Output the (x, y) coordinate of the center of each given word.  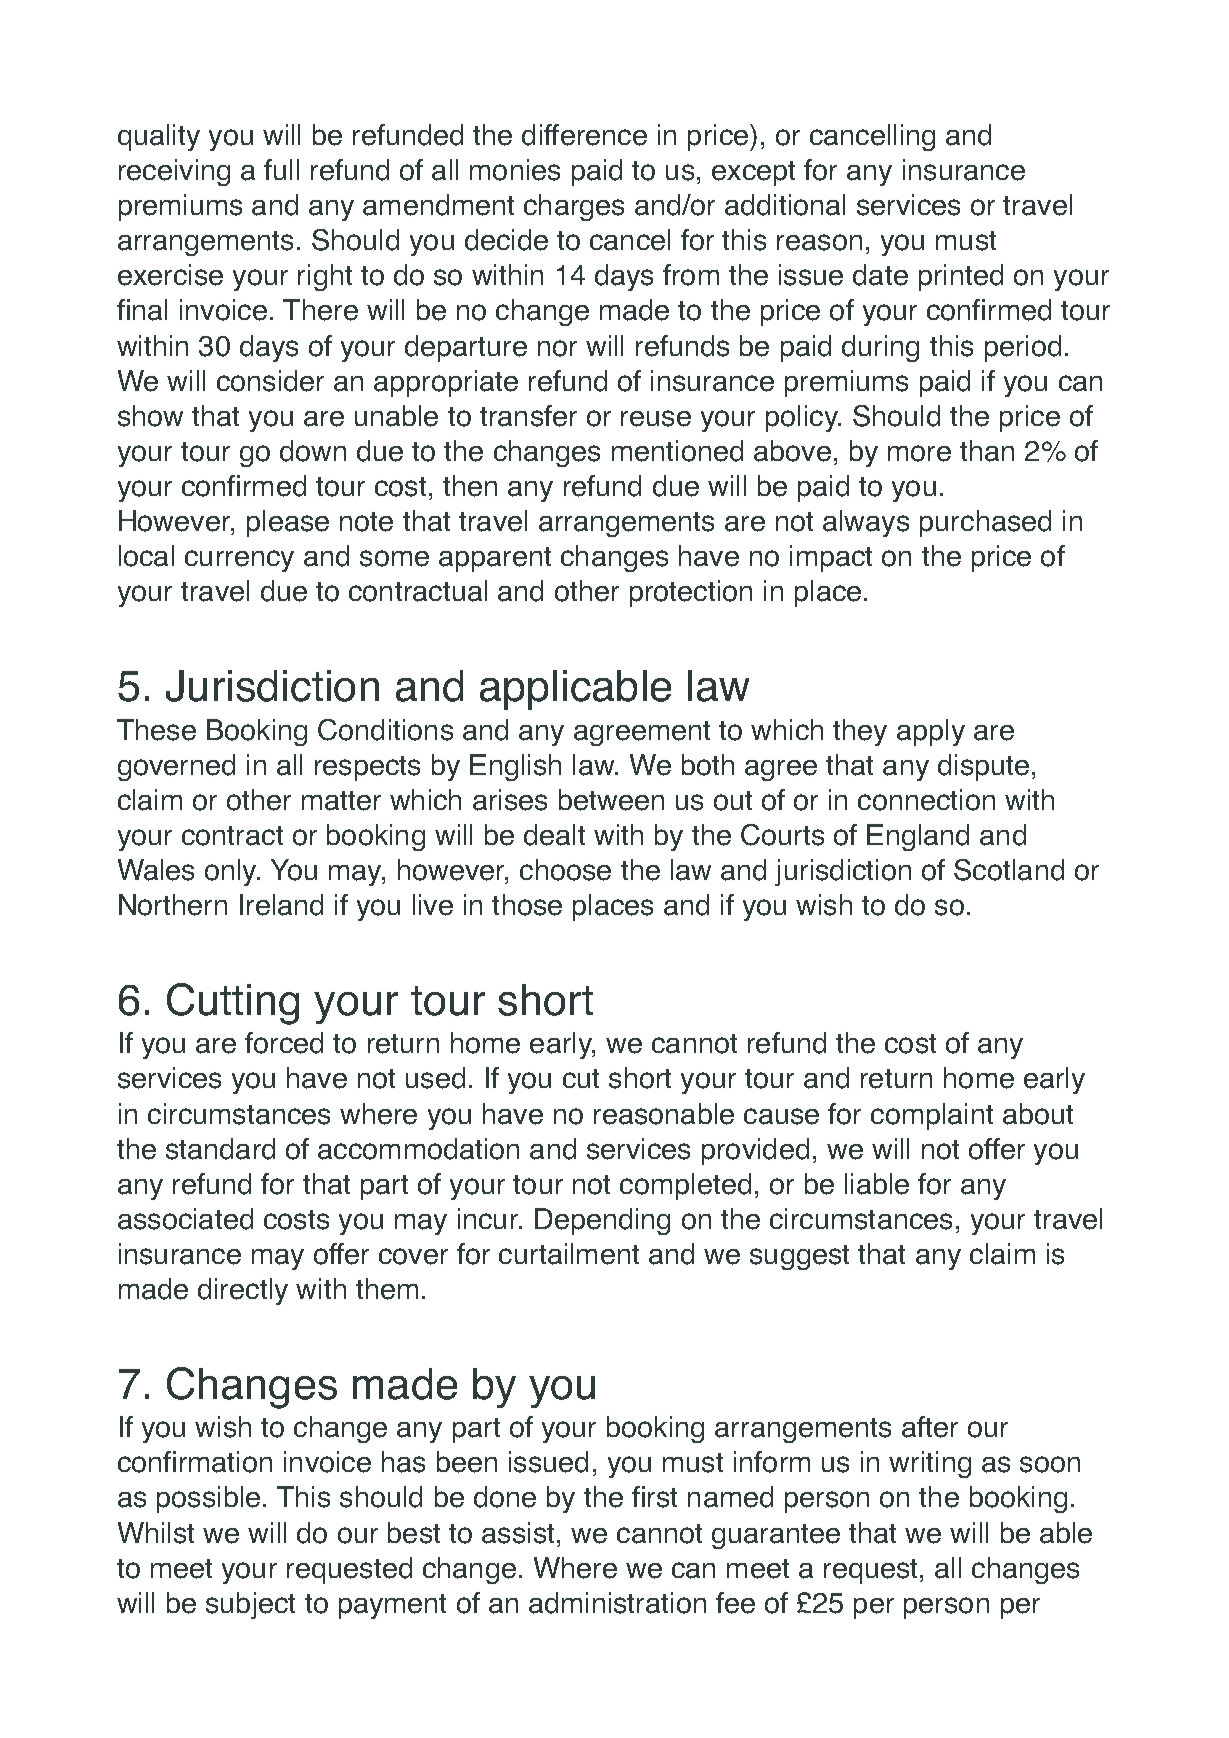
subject (250, 1605)
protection (691, 593)
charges (574, 207)
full (281, 169)
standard (220, 1149)
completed (685, 1186)
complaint (932, 1116)
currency (239, 561)
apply (931, 732)
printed (961, 277)
